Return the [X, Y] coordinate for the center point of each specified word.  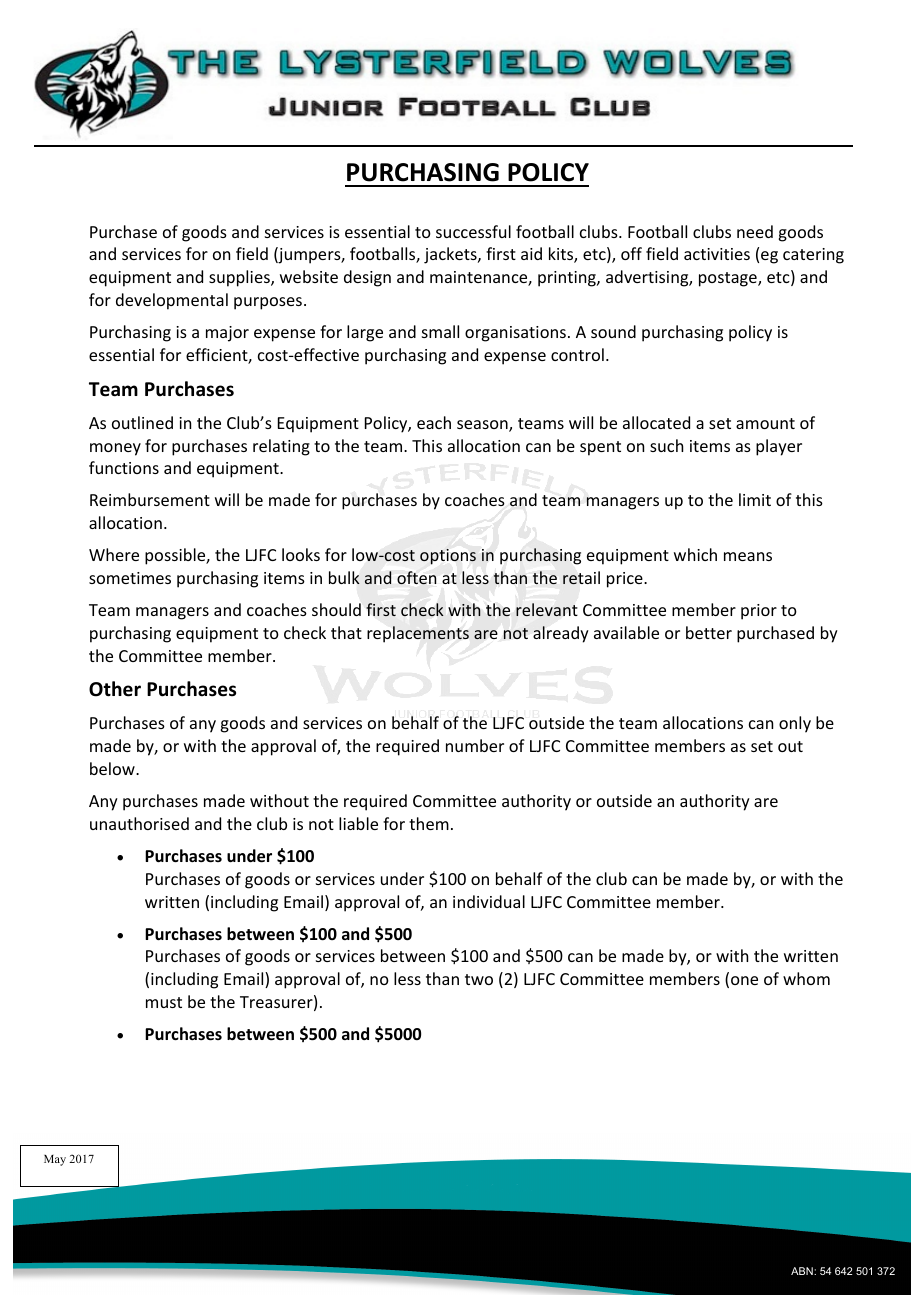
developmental [172, 301]
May [55, 1160]
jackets [451, 255]
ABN [803, 1271]
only [795, 724]
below [113, 768]
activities [717, 254]
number [475, 745]
